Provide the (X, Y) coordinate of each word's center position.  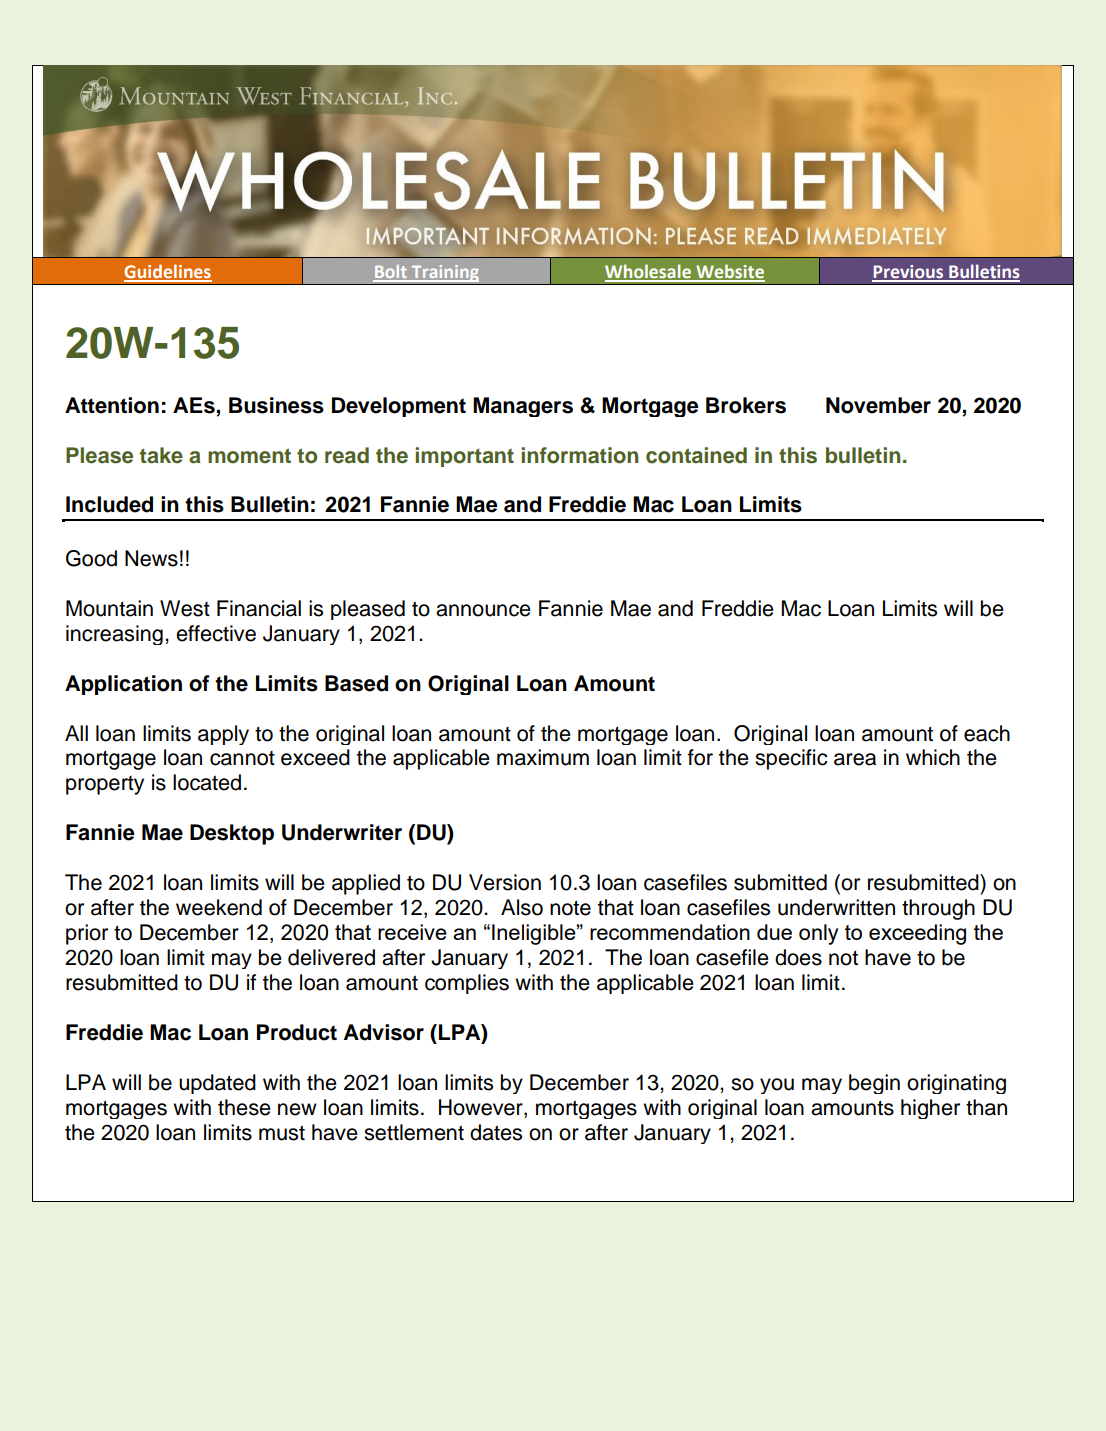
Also (522, 907)
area (855, 759)
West (185, 608)
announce (483, 610)
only (818, 934)
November (878, 405)
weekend (219, 907)
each (987, 733)
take (161, 455)
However (482, 1107)
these (244, 1107)
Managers (523, 407)
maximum (543, 757)
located (207, 782)
